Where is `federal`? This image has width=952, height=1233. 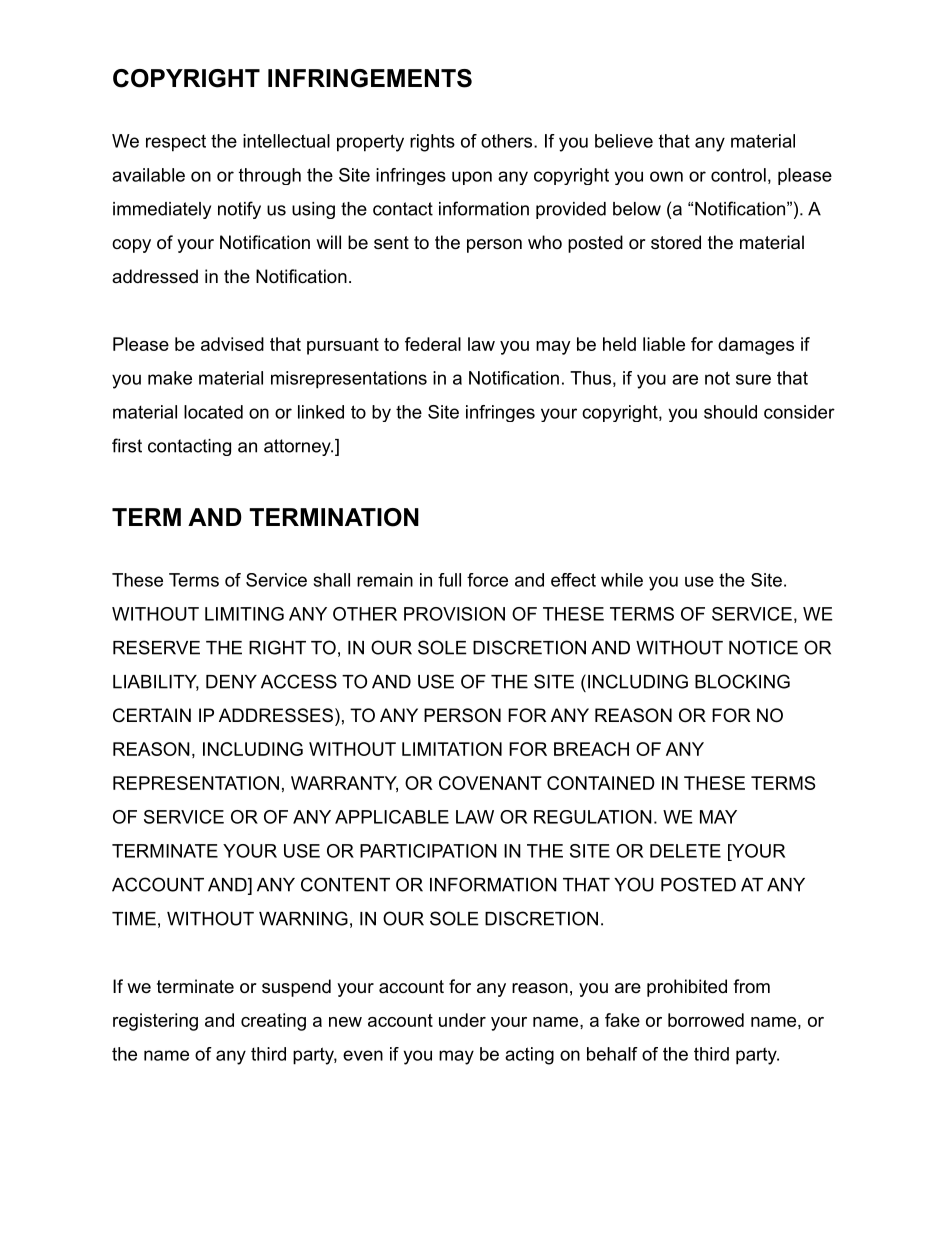 federal is located at coordinates (433, 344).
